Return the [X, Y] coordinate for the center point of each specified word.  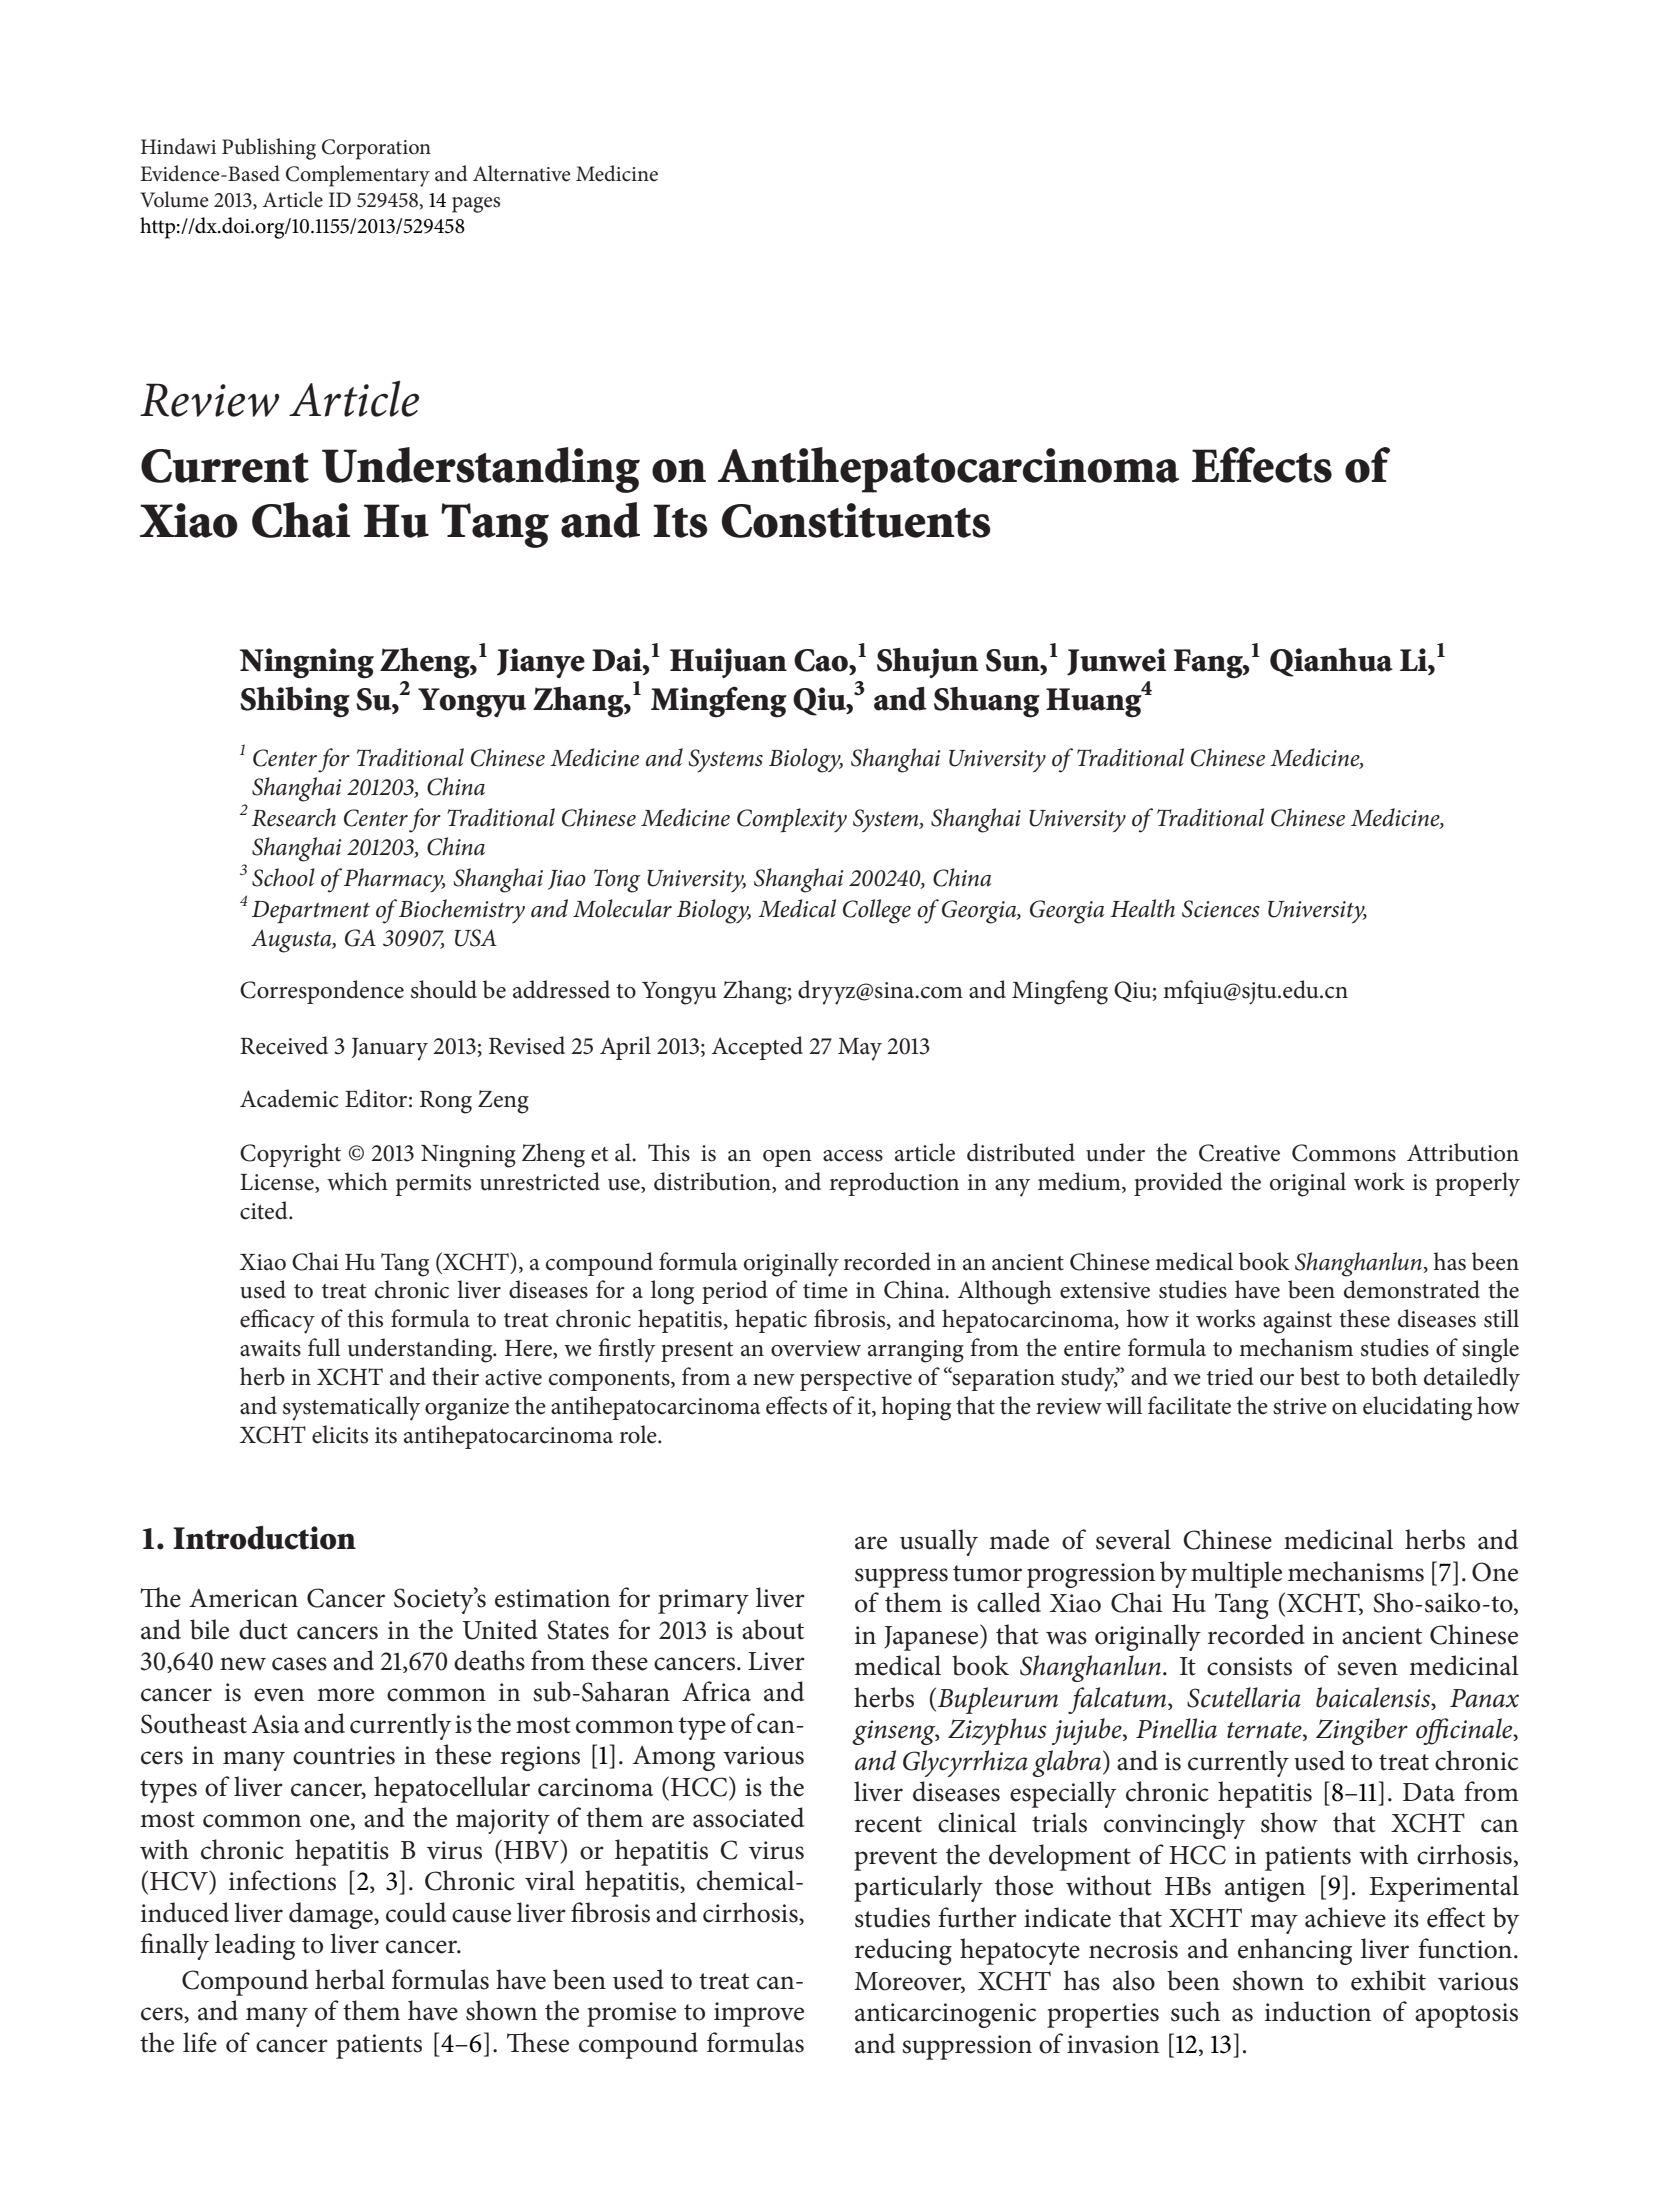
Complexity [792, 820]
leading [255, 1946]
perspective [856, 1380]
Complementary [358, 176]
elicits [340, 1434]
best [1320, 1376]
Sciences [1221, 909]
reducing [903, 1951]
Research [294, 817]
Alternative [522, 173]
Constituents [856, 520]
